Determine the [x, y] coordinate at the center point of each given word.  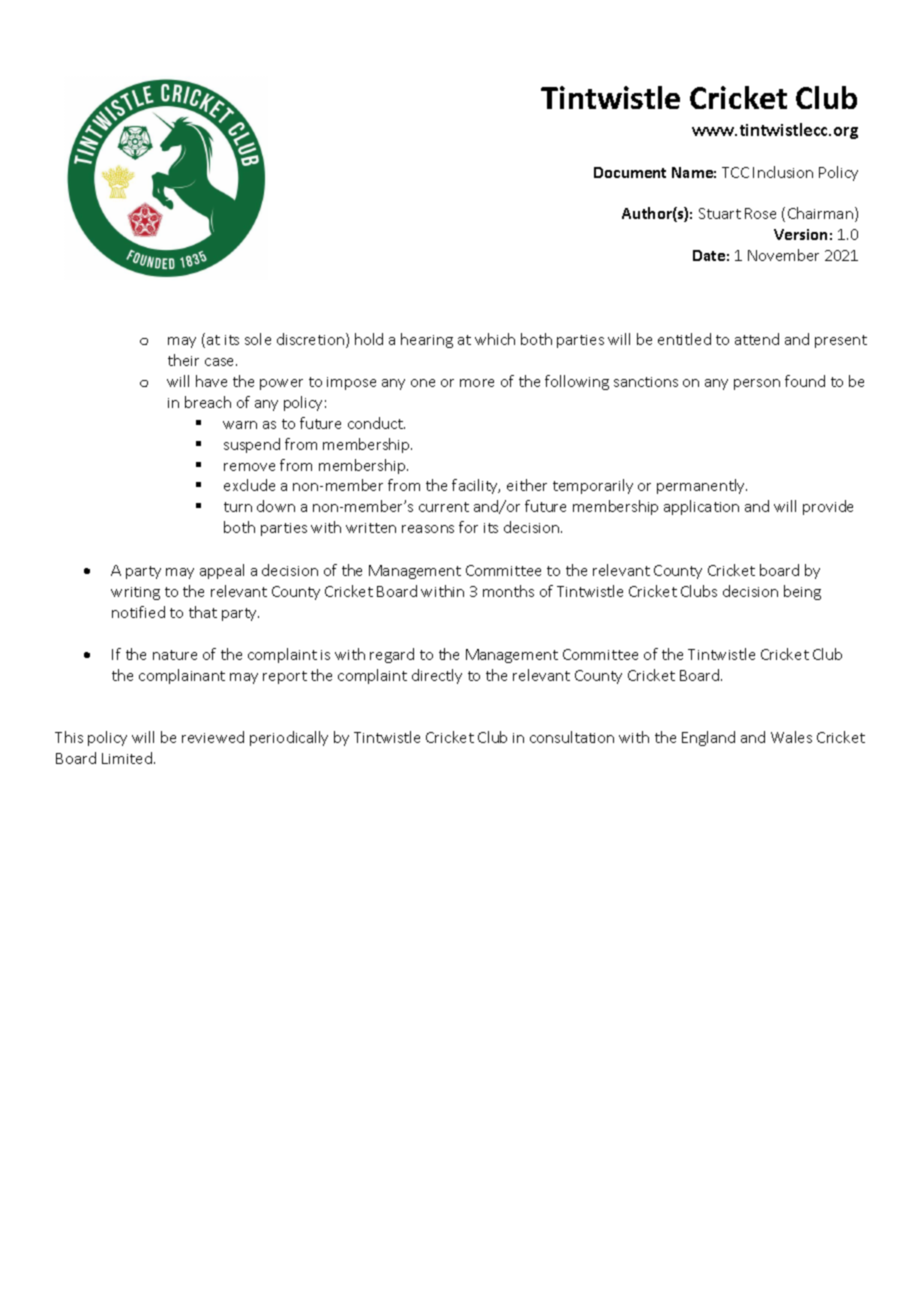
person [757, 384]
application [701, 507]
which [495, 339]
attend [757, 339]
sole [258, 339]
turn [238, 507]
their [183, 360]
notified [138, 612]
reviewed [213, 737]
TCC [735, 172]
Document [630, 172]
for [468, 527]
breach [208, 402]
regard [392, 655]
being [802, 592]
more [477, 383]
